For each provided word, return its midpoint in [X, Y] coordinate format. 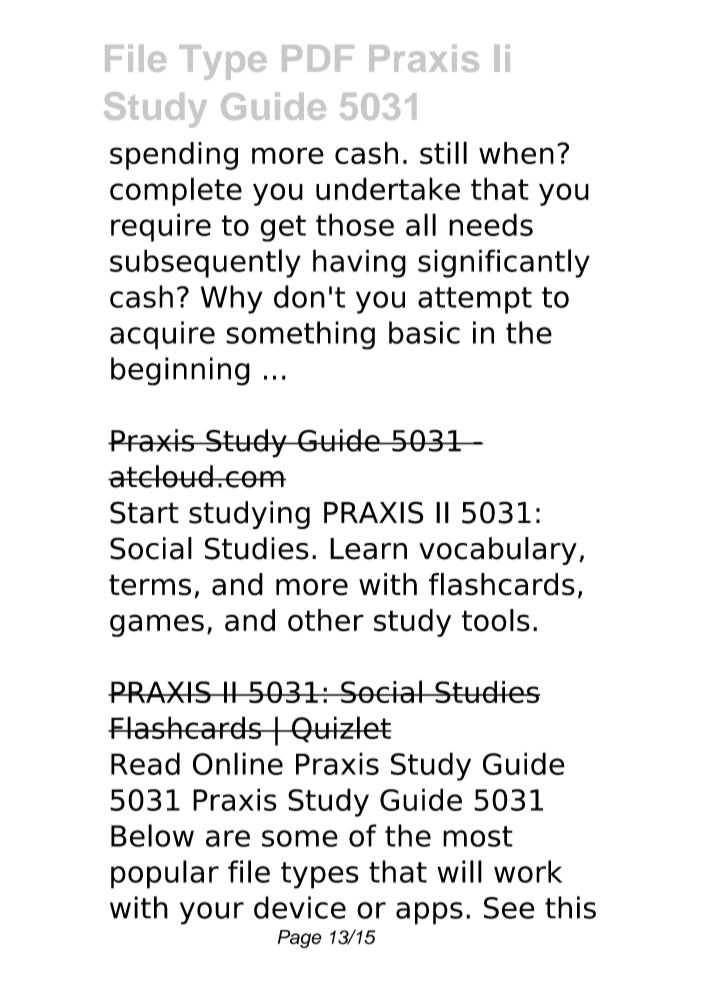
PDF [318, 58]
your [212, 913]
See [509, 908]
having [359, 263]
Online [238, 763]
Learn [368, 549]
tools [496, 620]
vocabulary [498, 551]
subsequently [205, 263]
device [300, 907]
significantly [504, 263]
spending [174, 156]
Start [144, 512]
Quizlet [340, 729]
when [516, 153]
